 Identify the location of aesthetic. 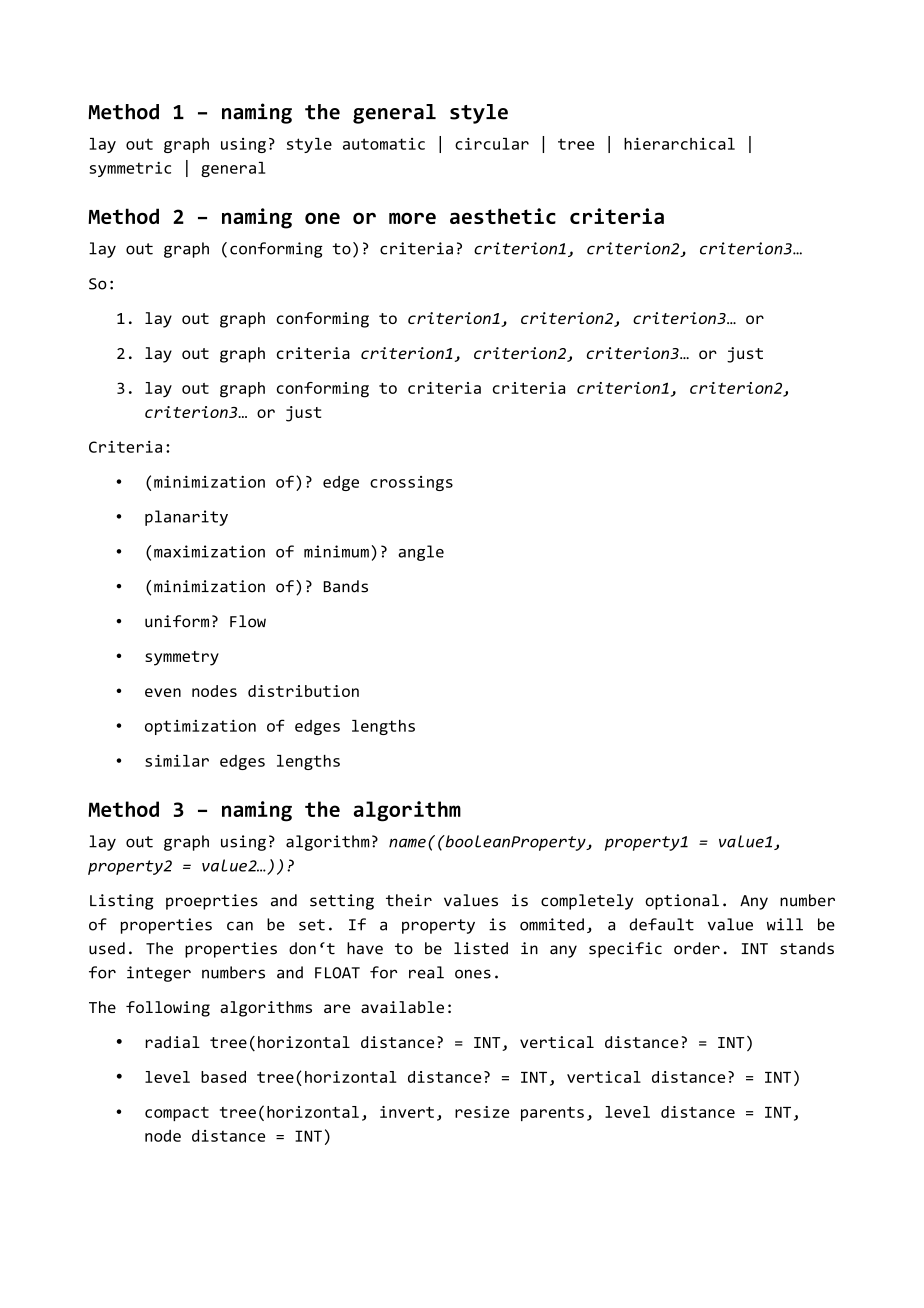
(503, 216).
